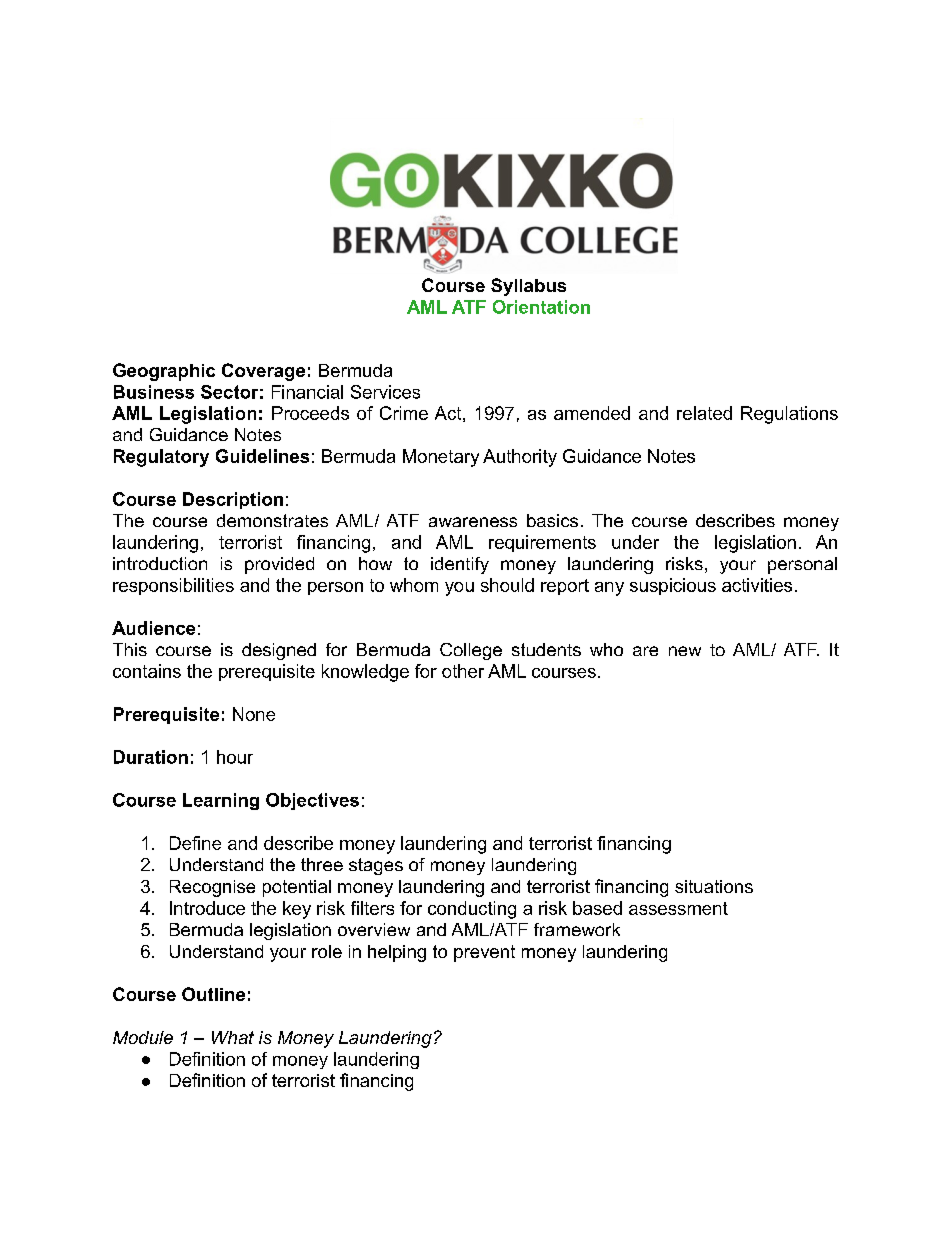  I want to click on prevent, so click(484, 953).
